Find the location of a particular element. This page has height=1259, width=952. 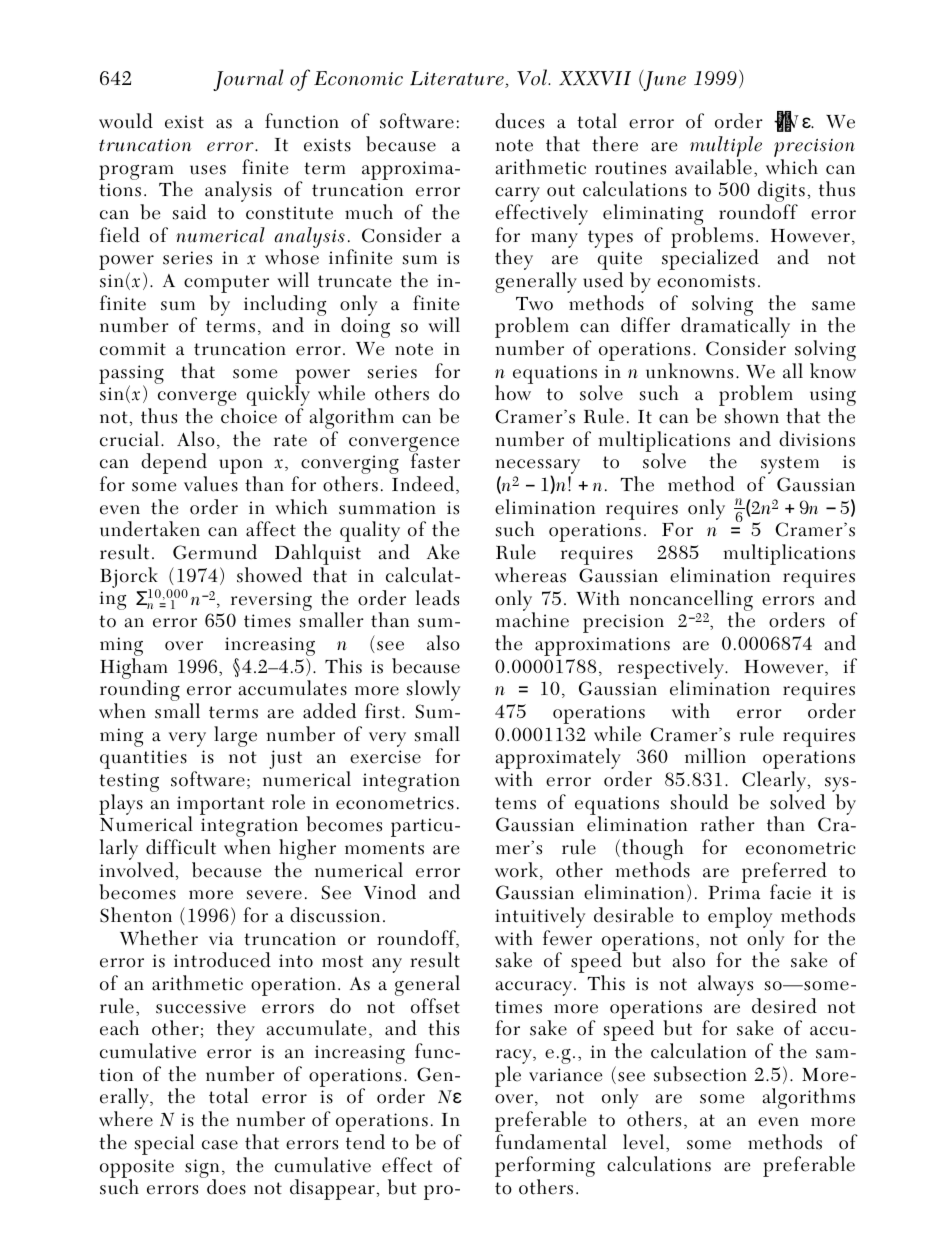

Prima is located at coordinates (734, 892).
